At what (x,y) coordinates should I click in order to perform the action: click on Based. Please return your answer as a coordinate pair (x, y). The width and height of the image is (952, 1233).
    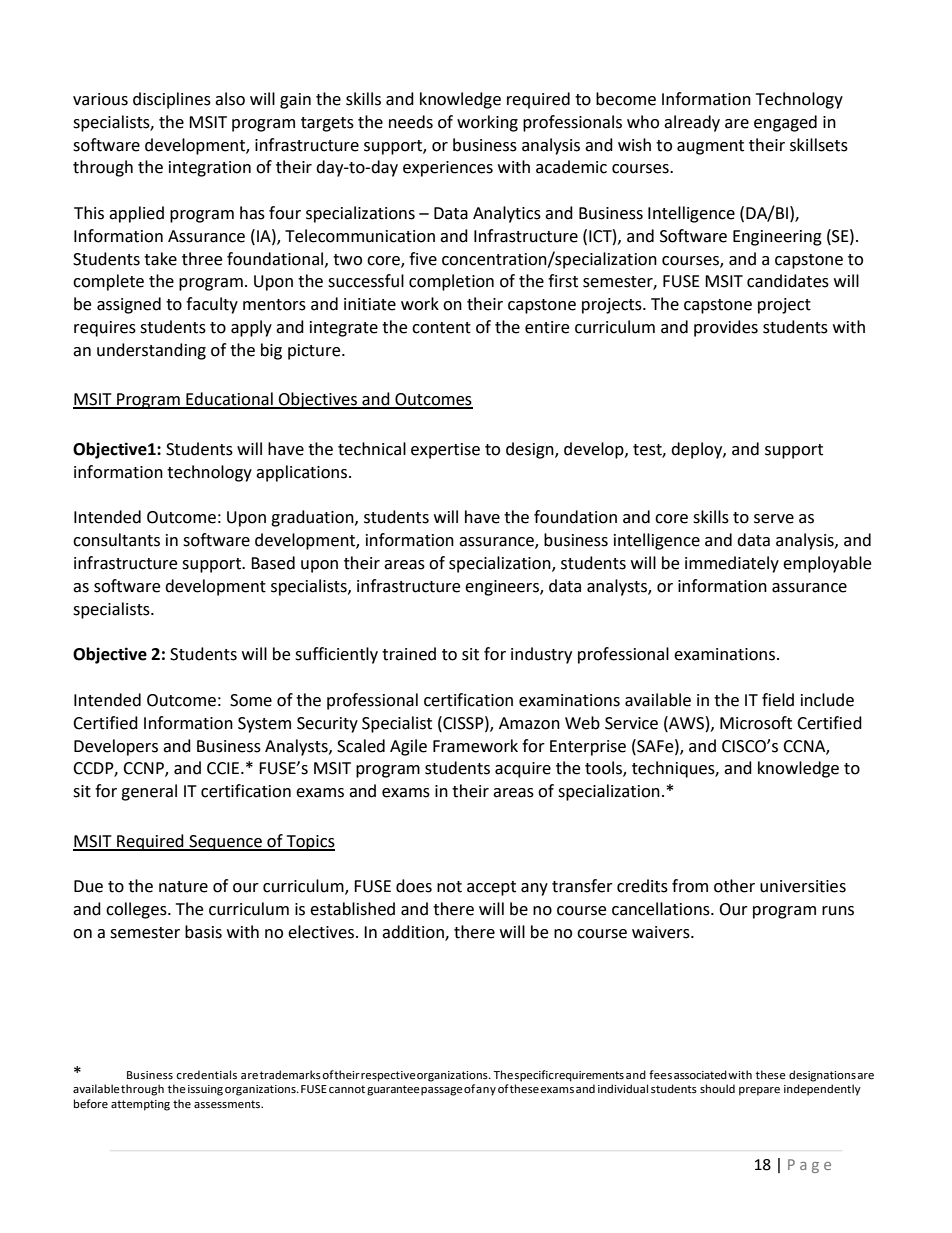
    Looking at the image, I should click on (273, 563).
